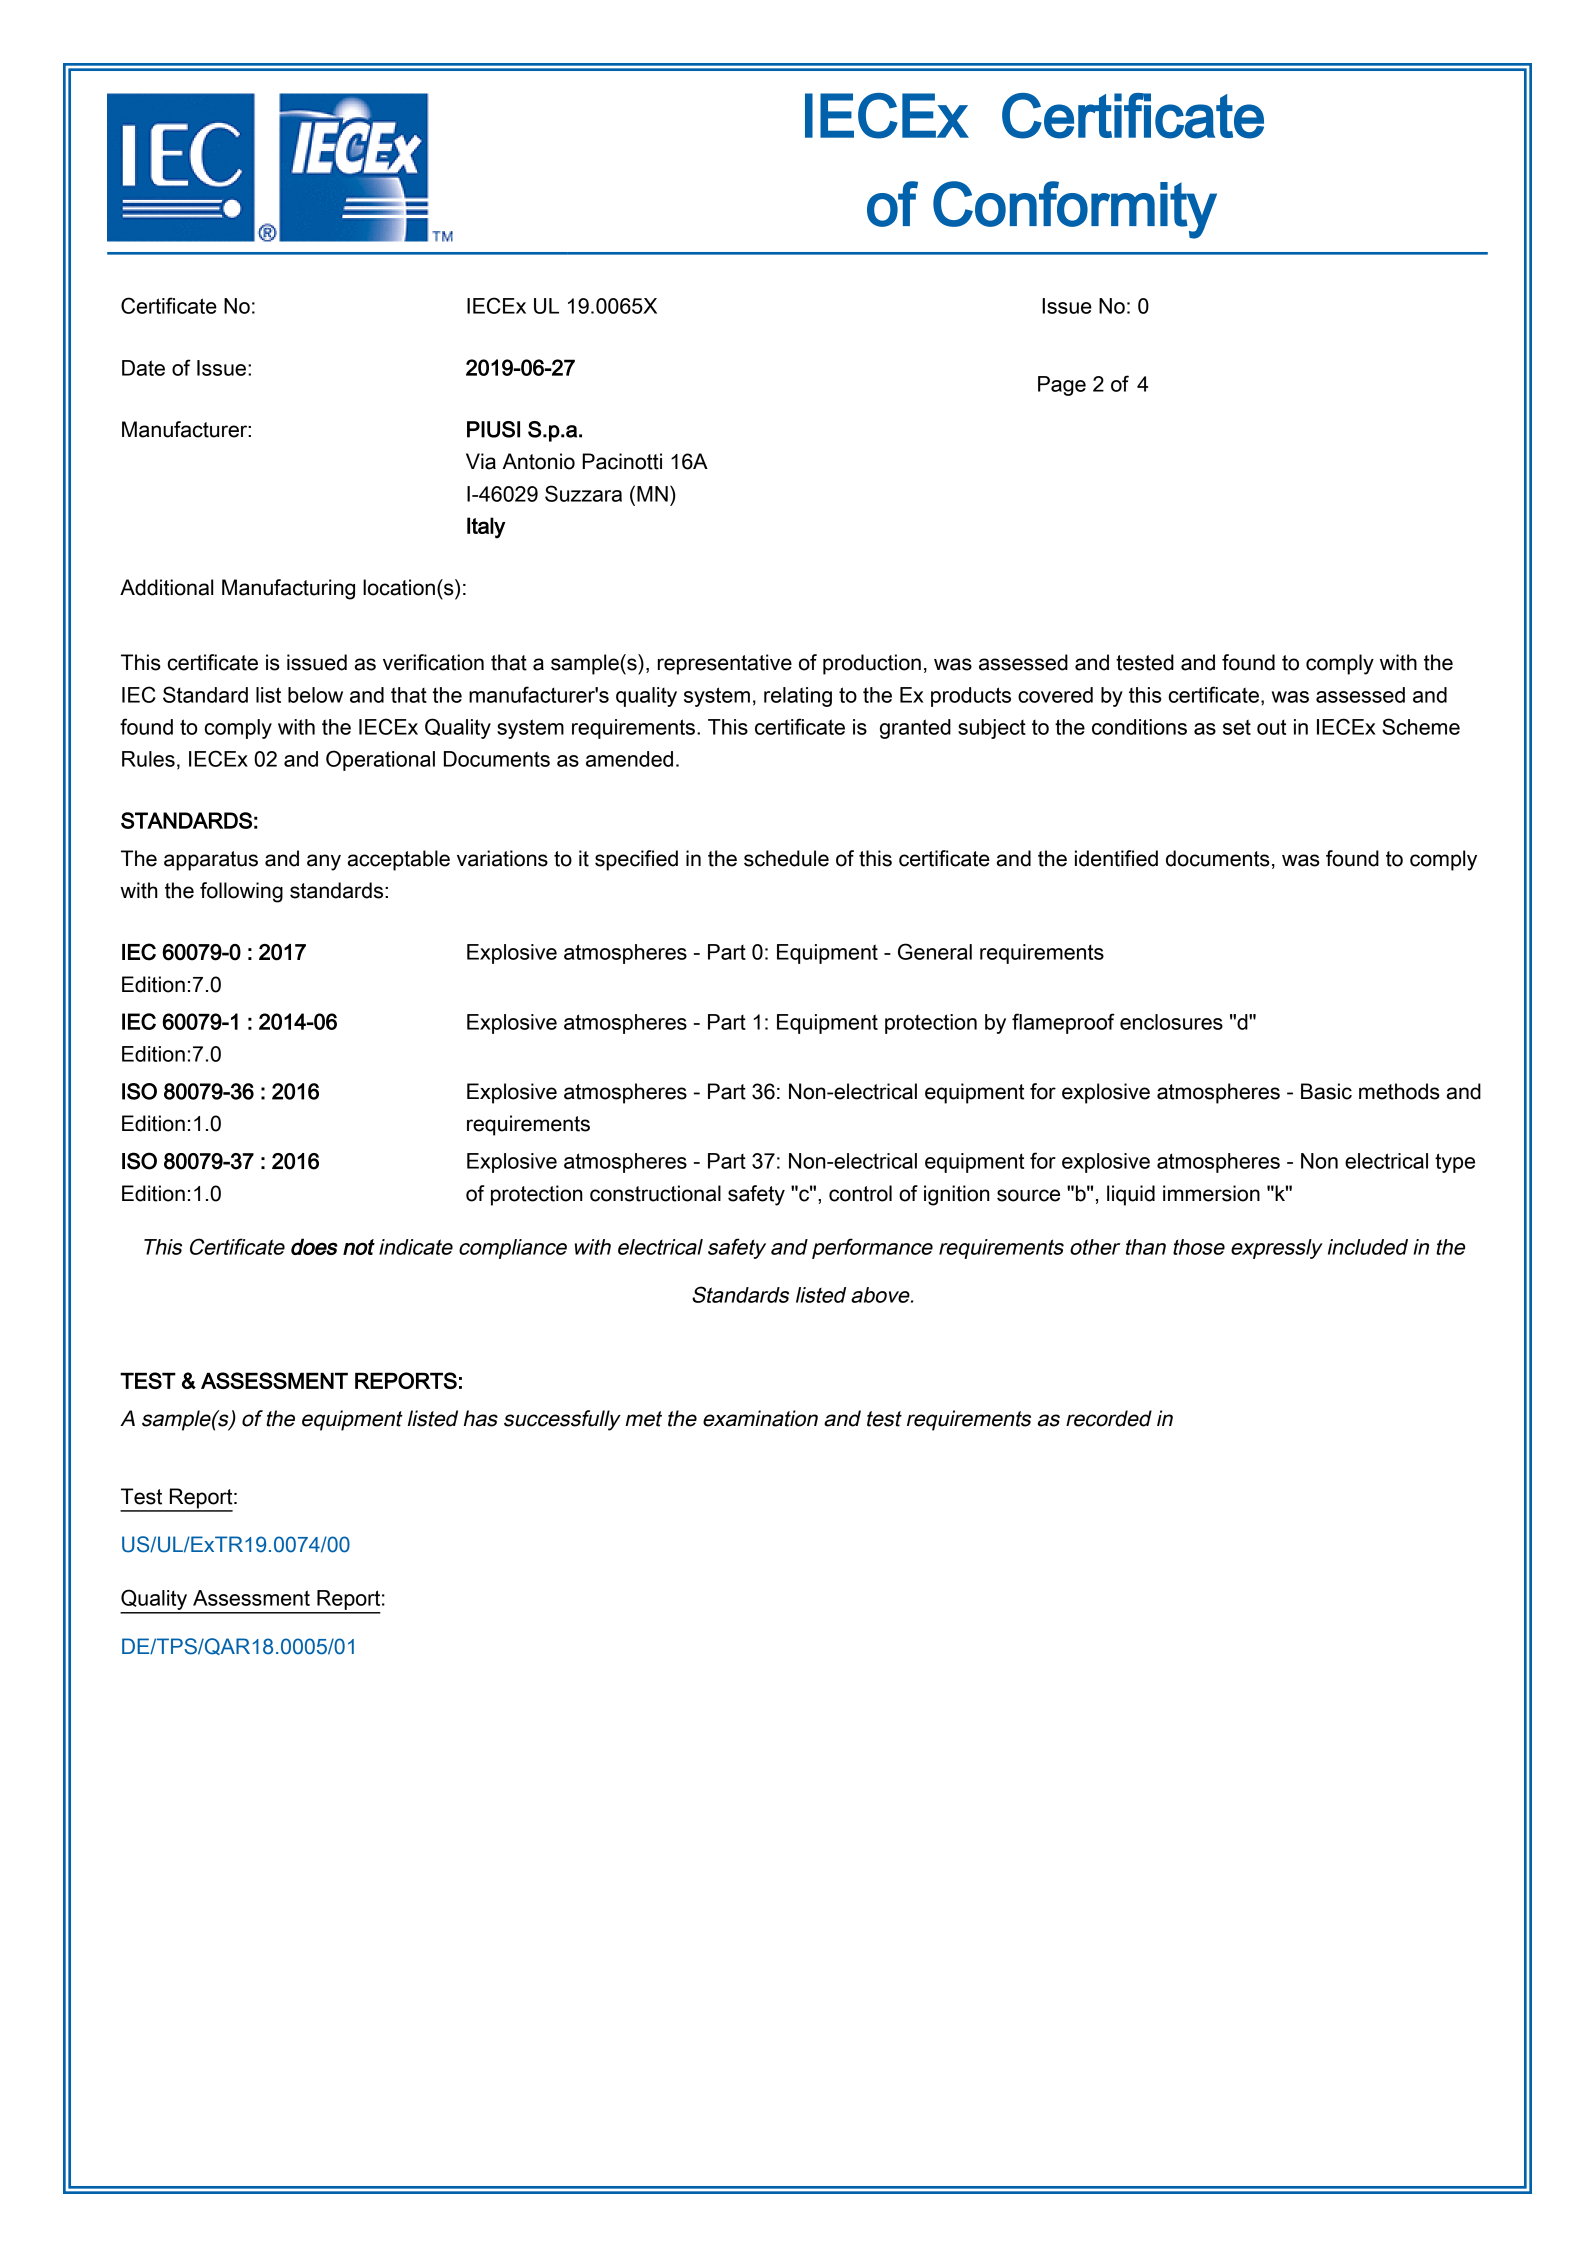  Describe the element at coordinates (1075, 210) in the screenshot. I see `Conformity` at that location.
